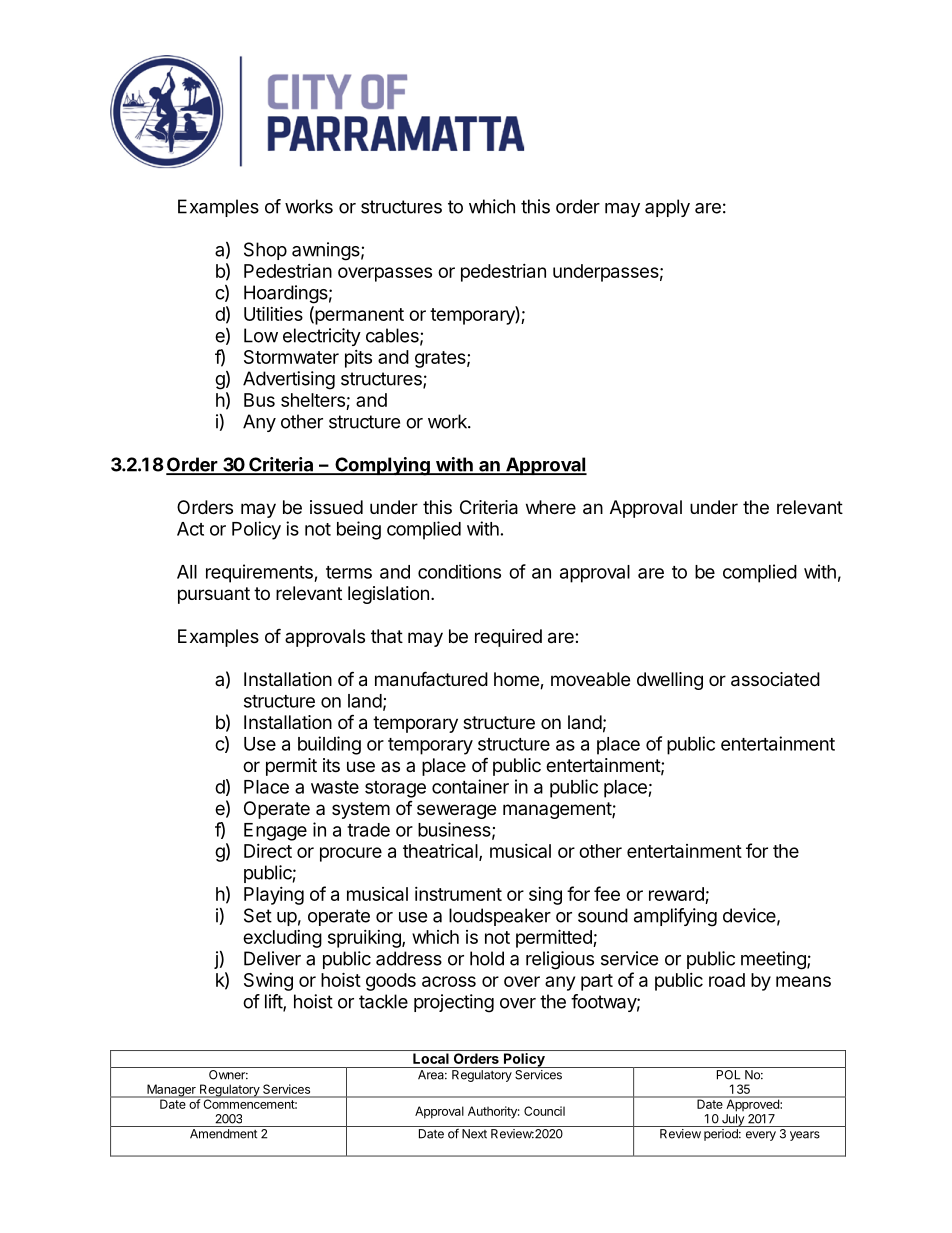 Image resolution: width=952 pixels, height=1233 pixels. What do you see at coordinates (265, 251) in the screenshot?
I see `Shop` at bounding box center [265, 251].
